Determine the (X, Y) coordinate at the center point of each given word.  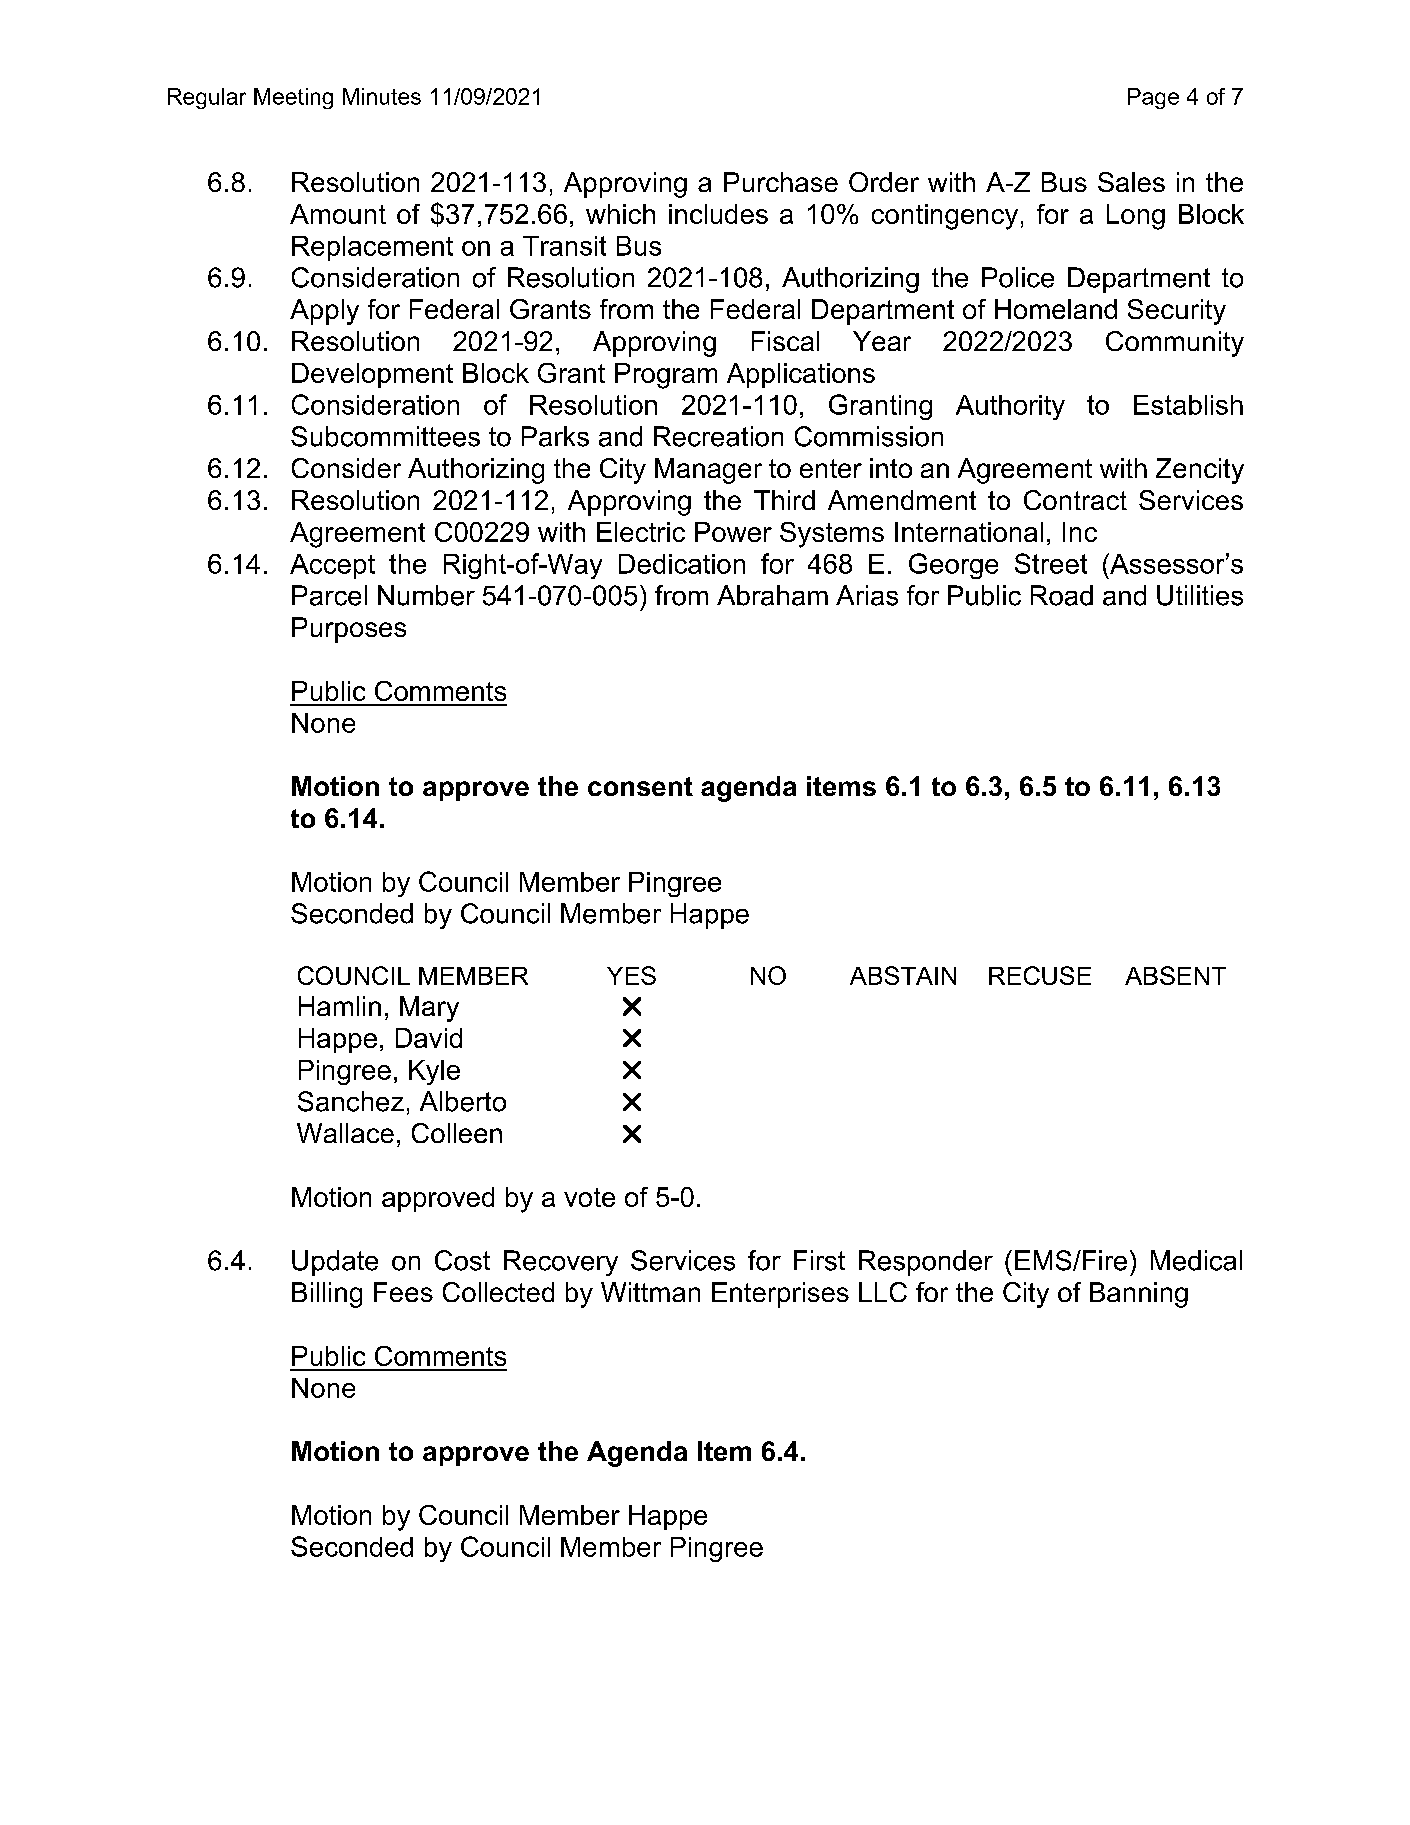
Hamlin (340, 1006)
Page (1153, 98)
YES (631, 975)
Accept (332, 566)
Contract (1075, 500)
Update (335, 1263)
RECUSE (1040, 975)
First (819, 1260)
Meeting (293, 98)
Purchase (781, 182)
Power (733, 532)
